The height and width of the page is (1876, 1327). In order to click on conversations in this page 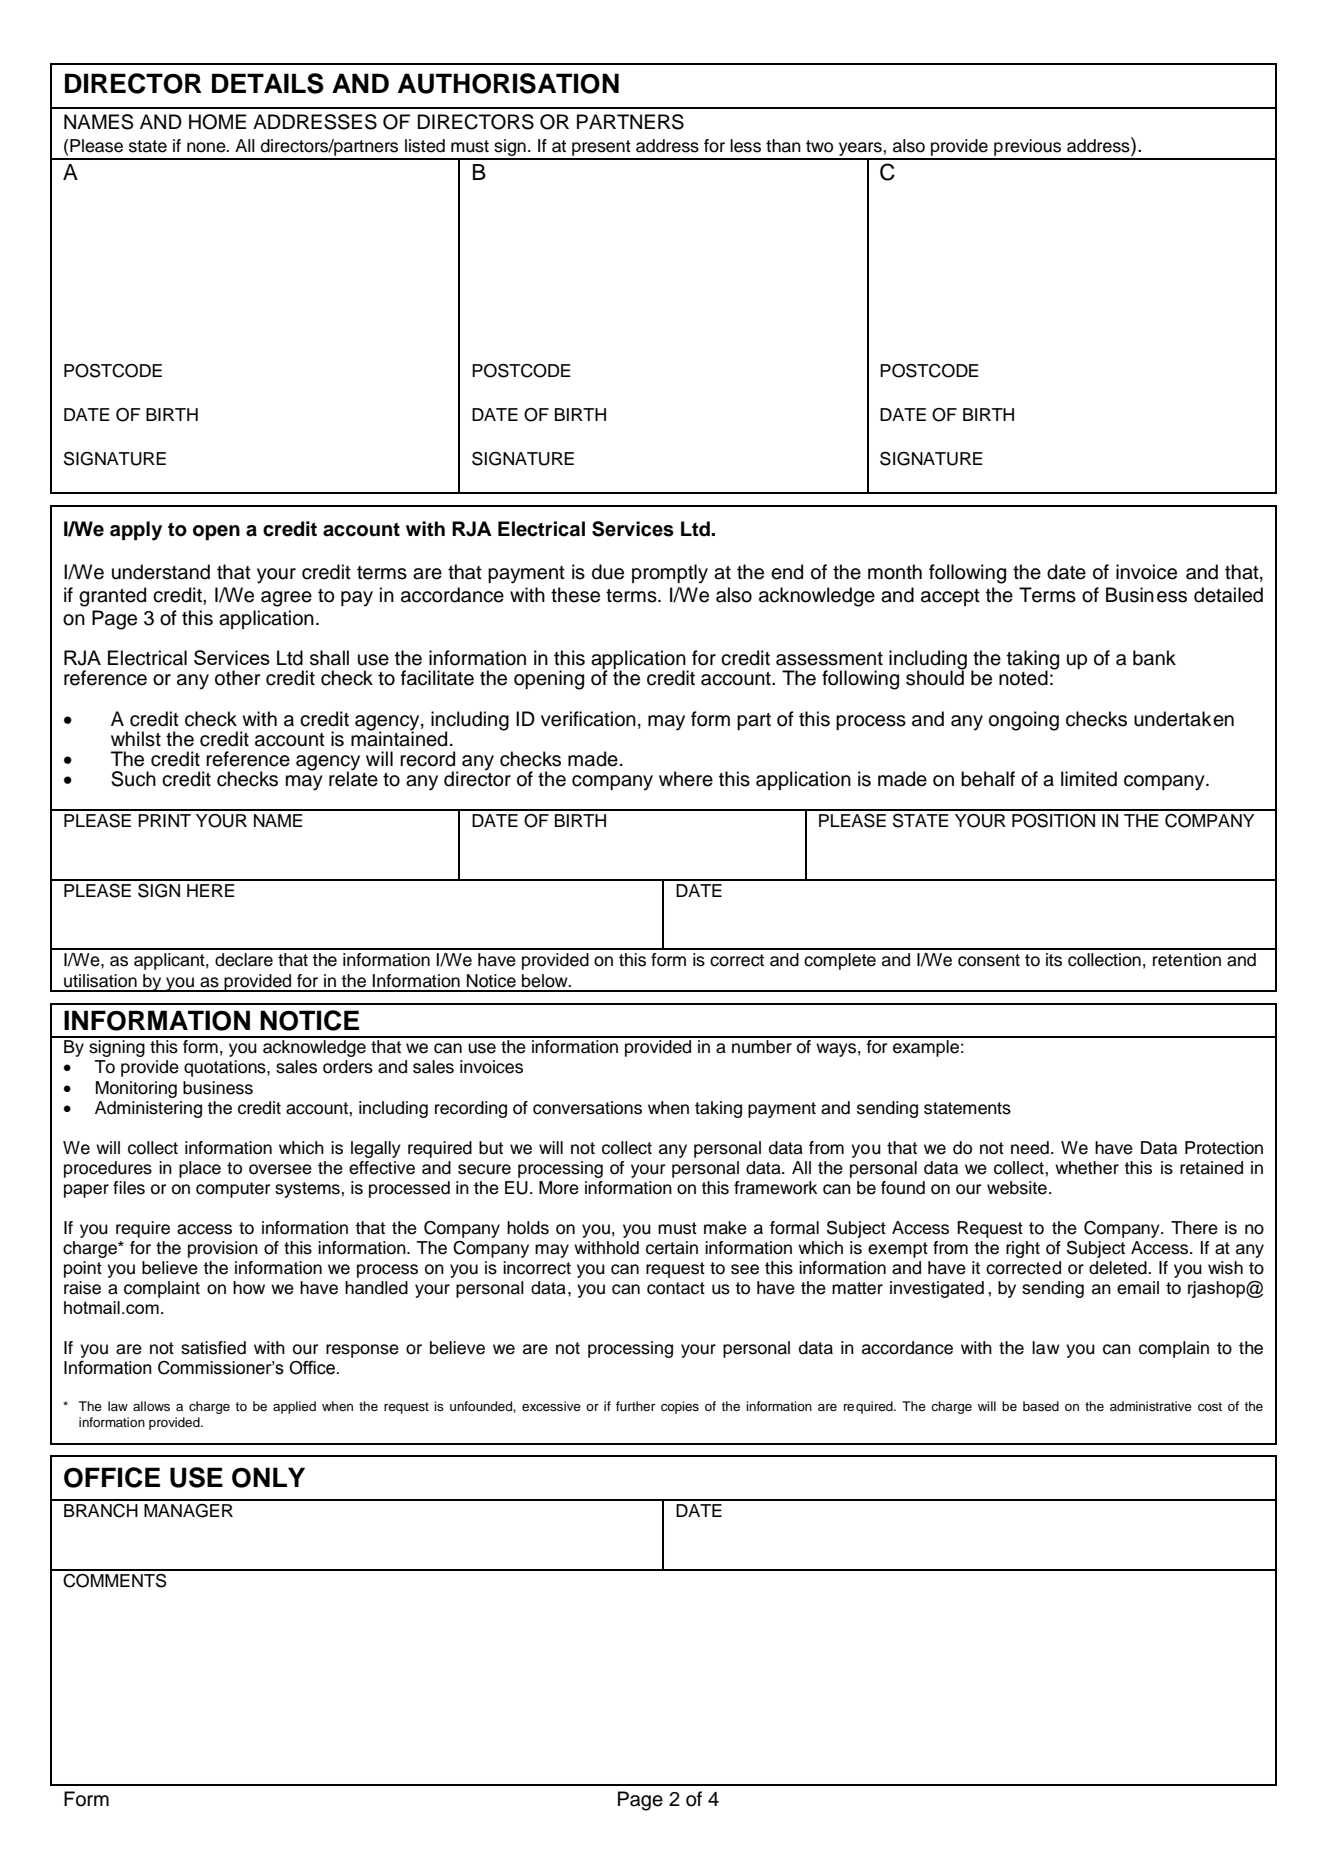, I will do `click(587, 1108)`.
